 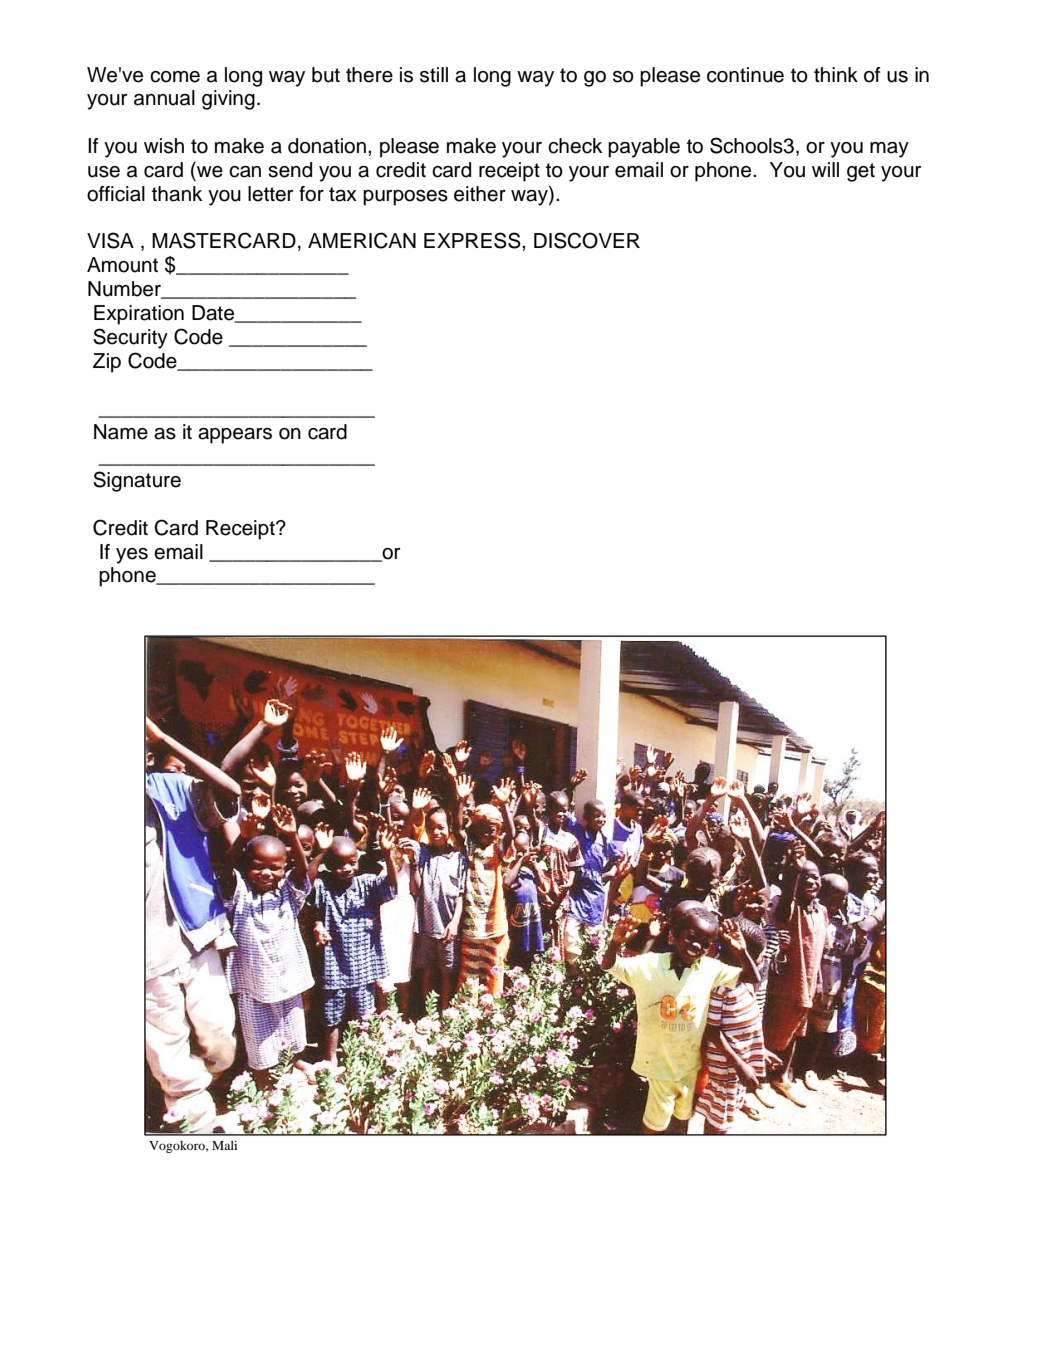 What do you see at coordinates (235, 436) in the document?
I see `appears` at bounding box center [235, 436].
